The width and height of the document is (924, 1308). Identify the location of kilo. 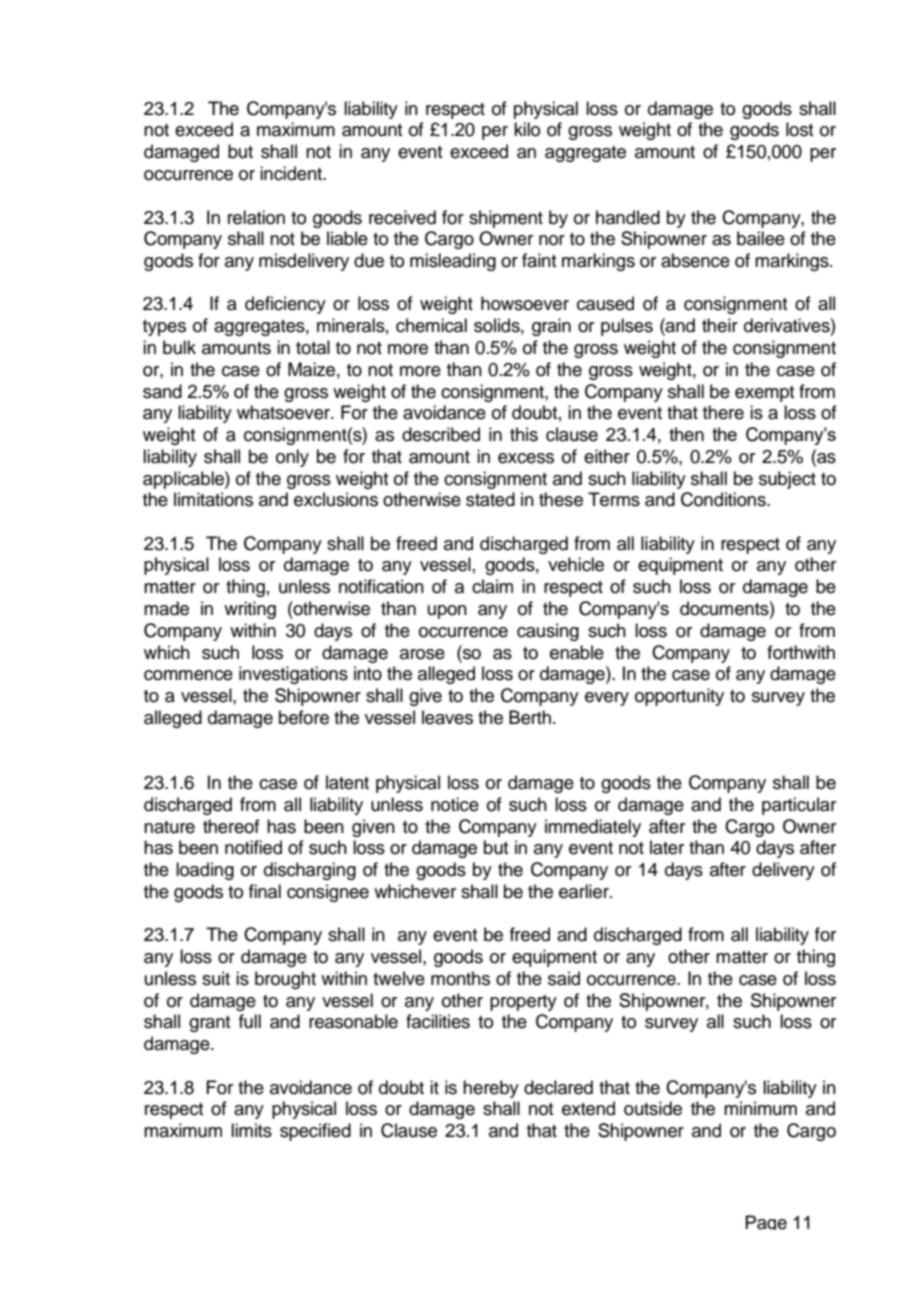
(527, 129).
